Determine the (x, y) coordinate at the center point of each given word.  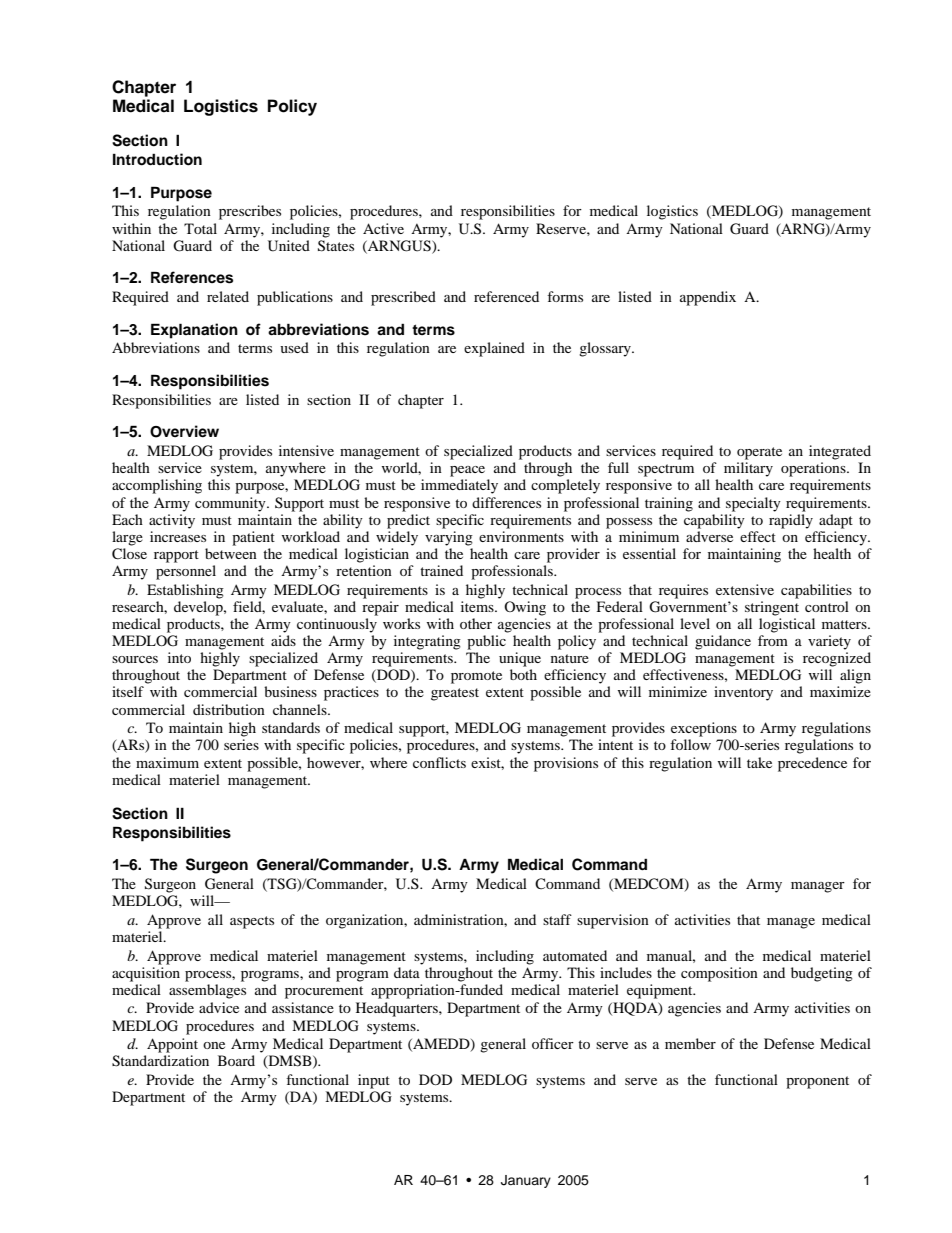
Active (383, 228)
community (231, 504)
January (526, 1181)
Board (236, 1060)
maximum (167, 762)
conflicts (439, 762)
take (759, 762)
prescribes (250, 212)
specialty (753, 504)
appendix (708, 298)
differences (506, 502)
